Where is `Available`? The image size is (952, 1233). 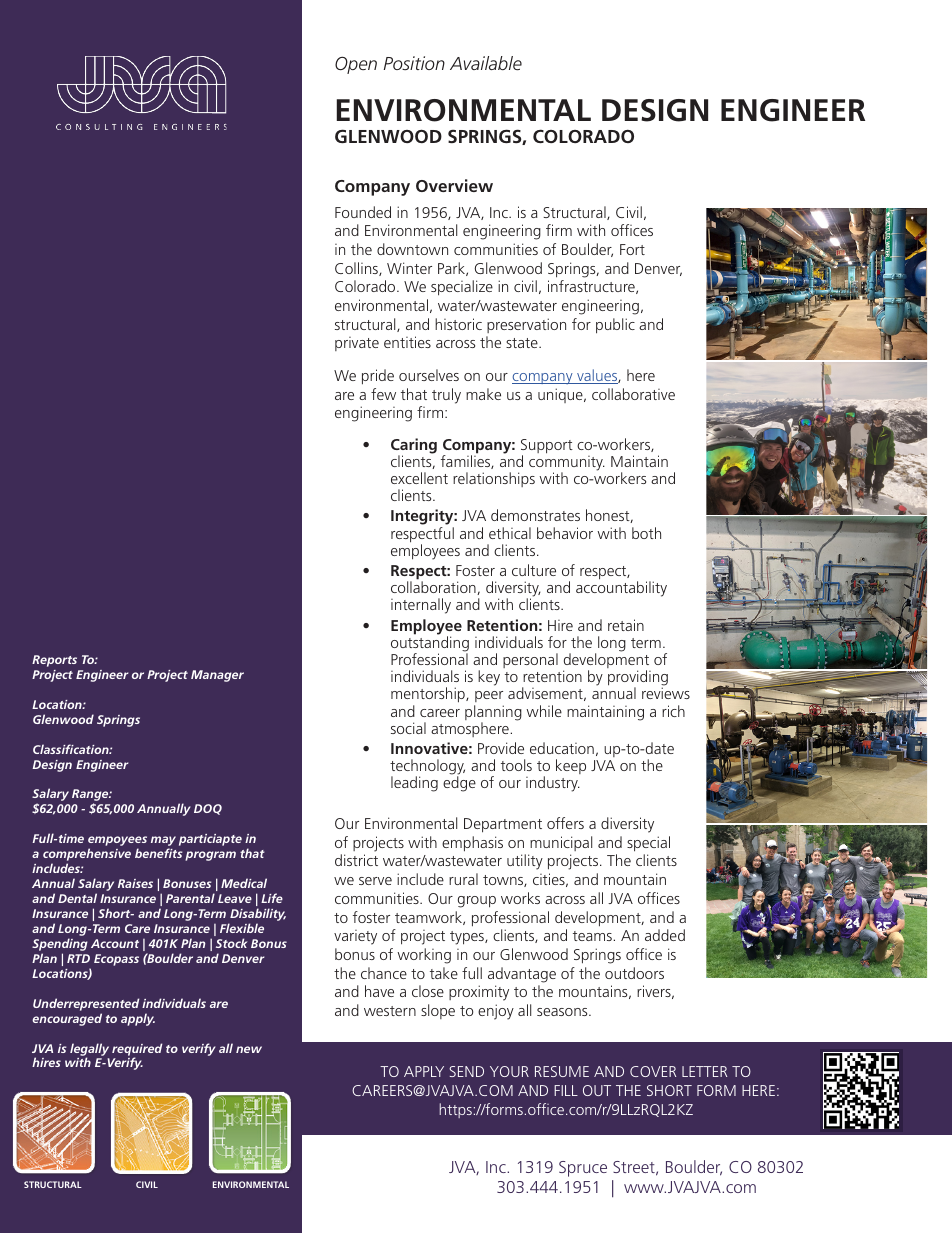
Available is located at coordinates (486, 63).
